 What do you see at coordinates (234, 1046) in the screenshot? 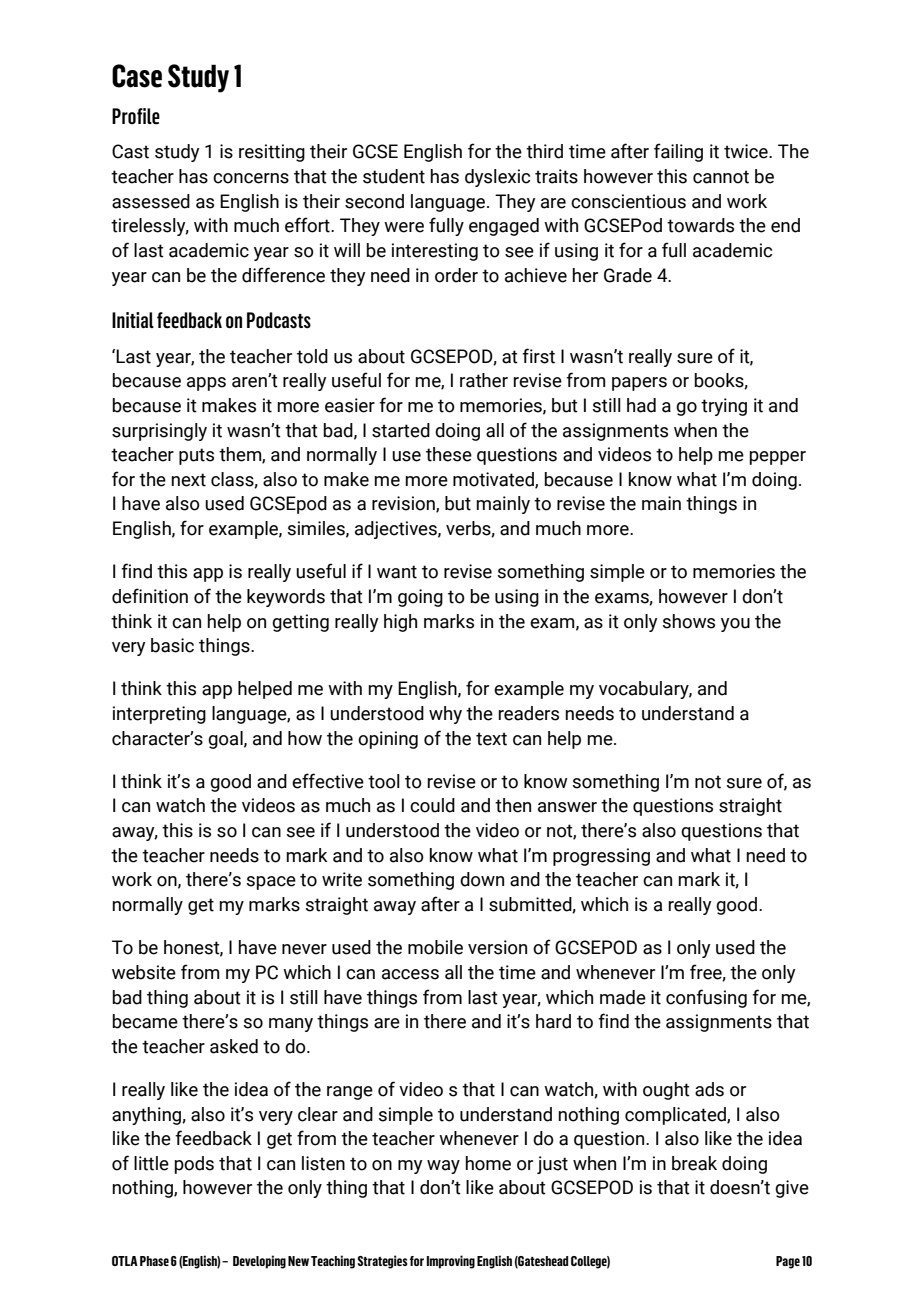
I see `asked` at bounding box center [234, 1046].
